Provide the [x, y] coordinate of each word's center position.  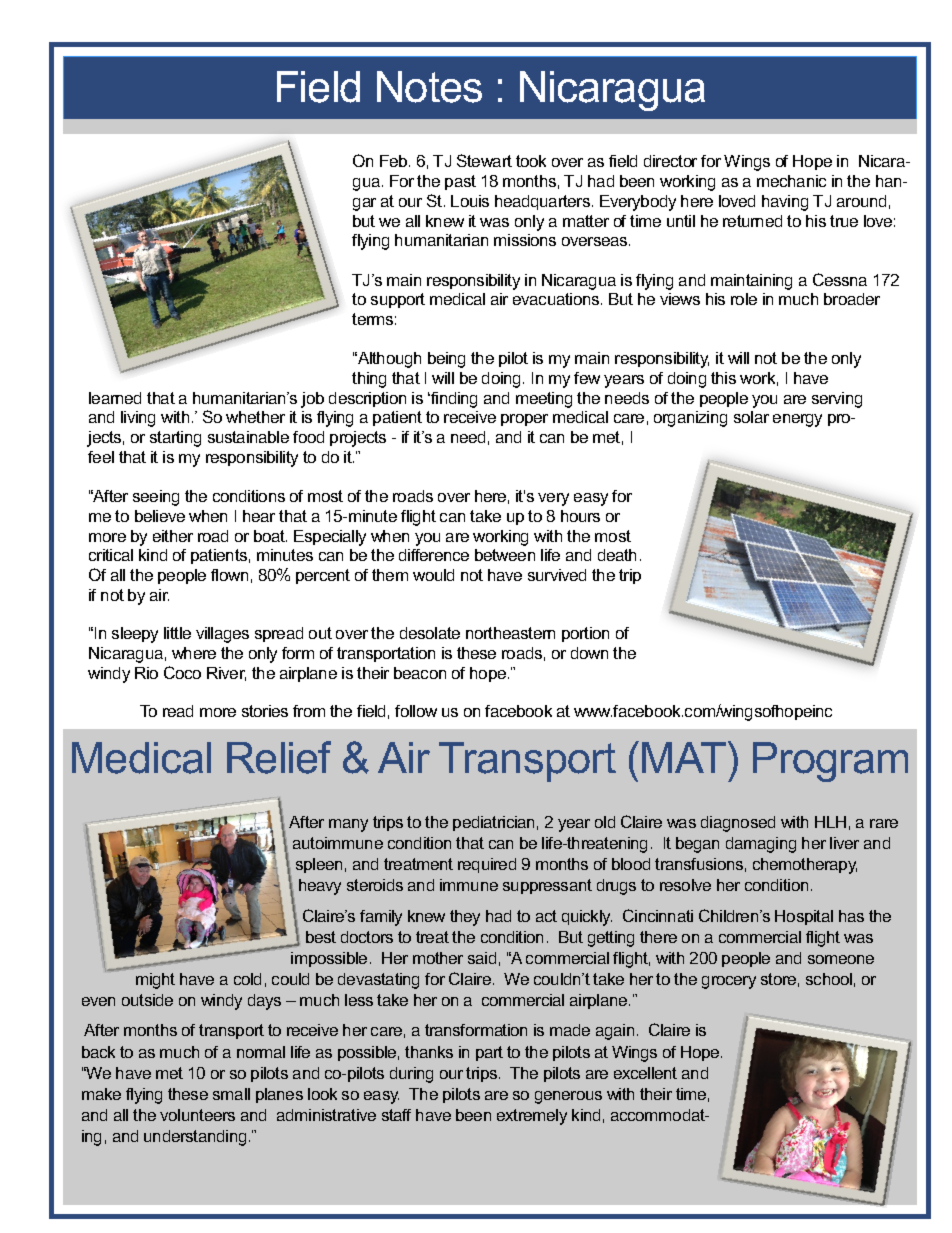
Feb [395, 161]
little [177, 633]
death [617, 555]
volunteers [197, 1115]
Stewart [484, 160]
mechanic [791, 181]
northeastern [510, 633]
